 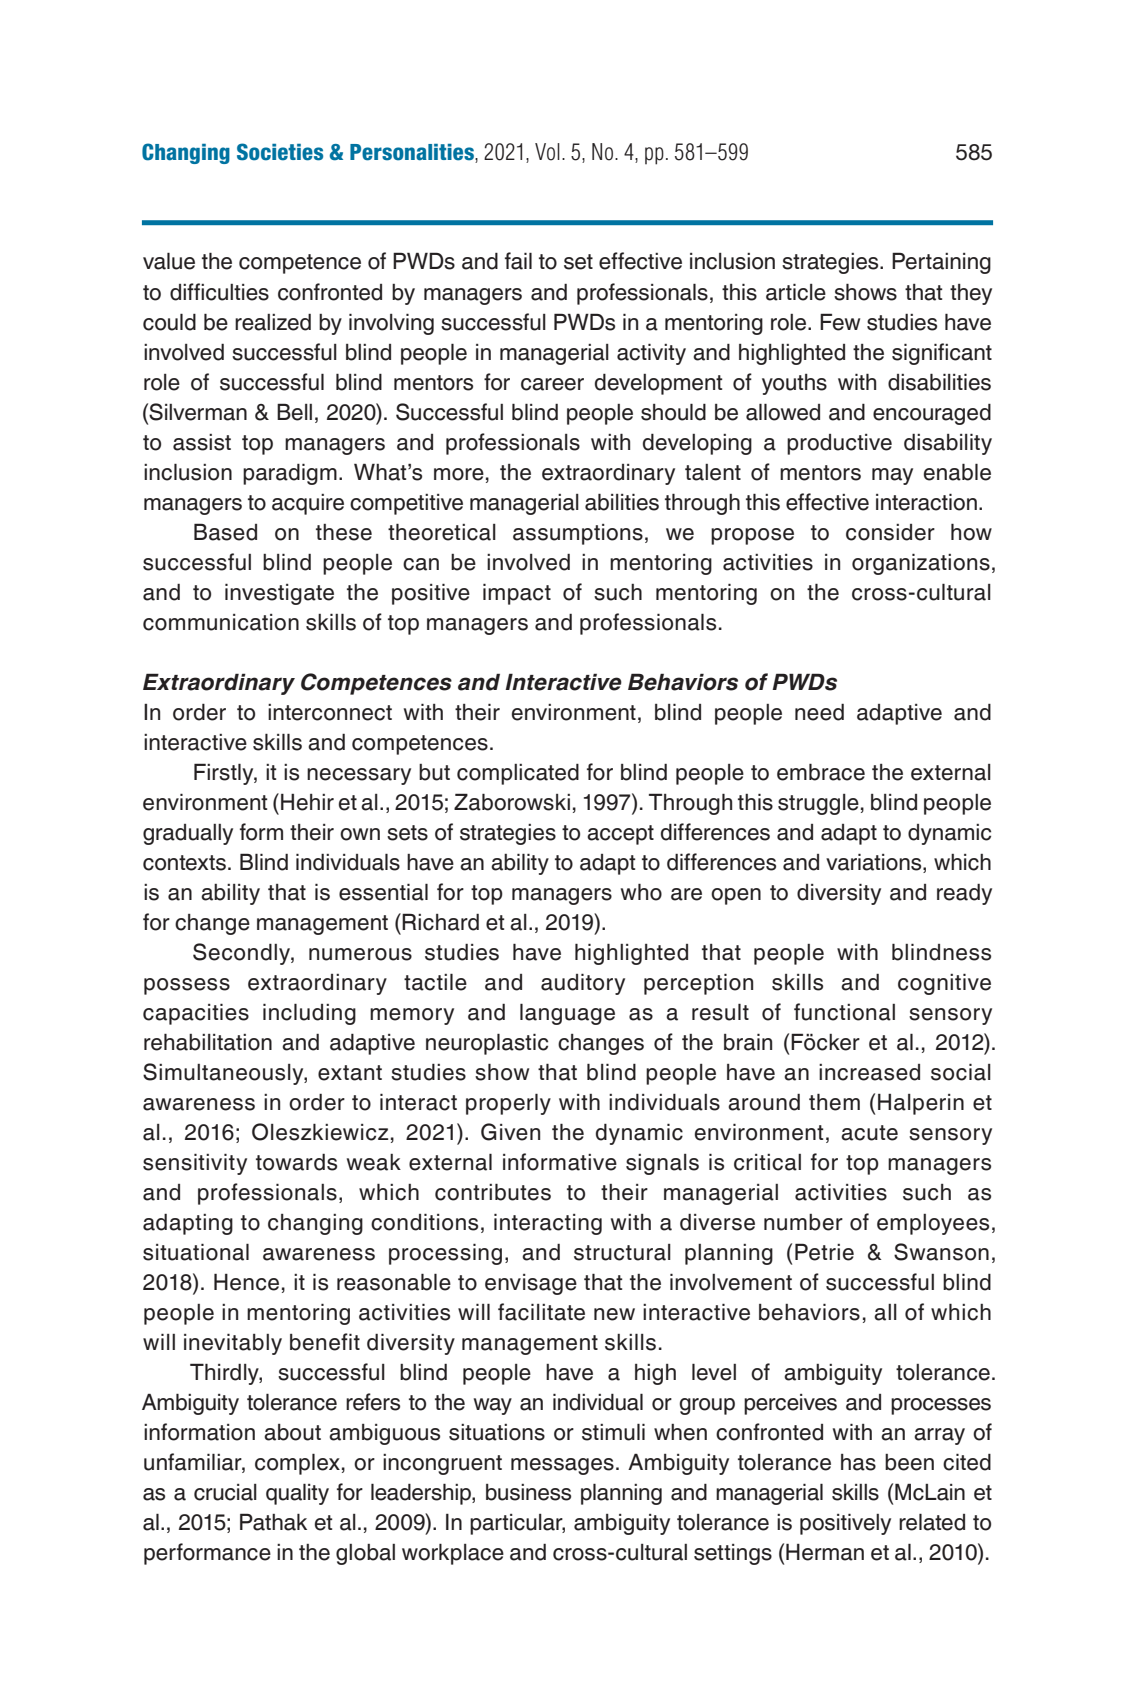 What do you see at coordinates (620, 835) in the document?
I see `accept` at bounding box center [620, 835].
